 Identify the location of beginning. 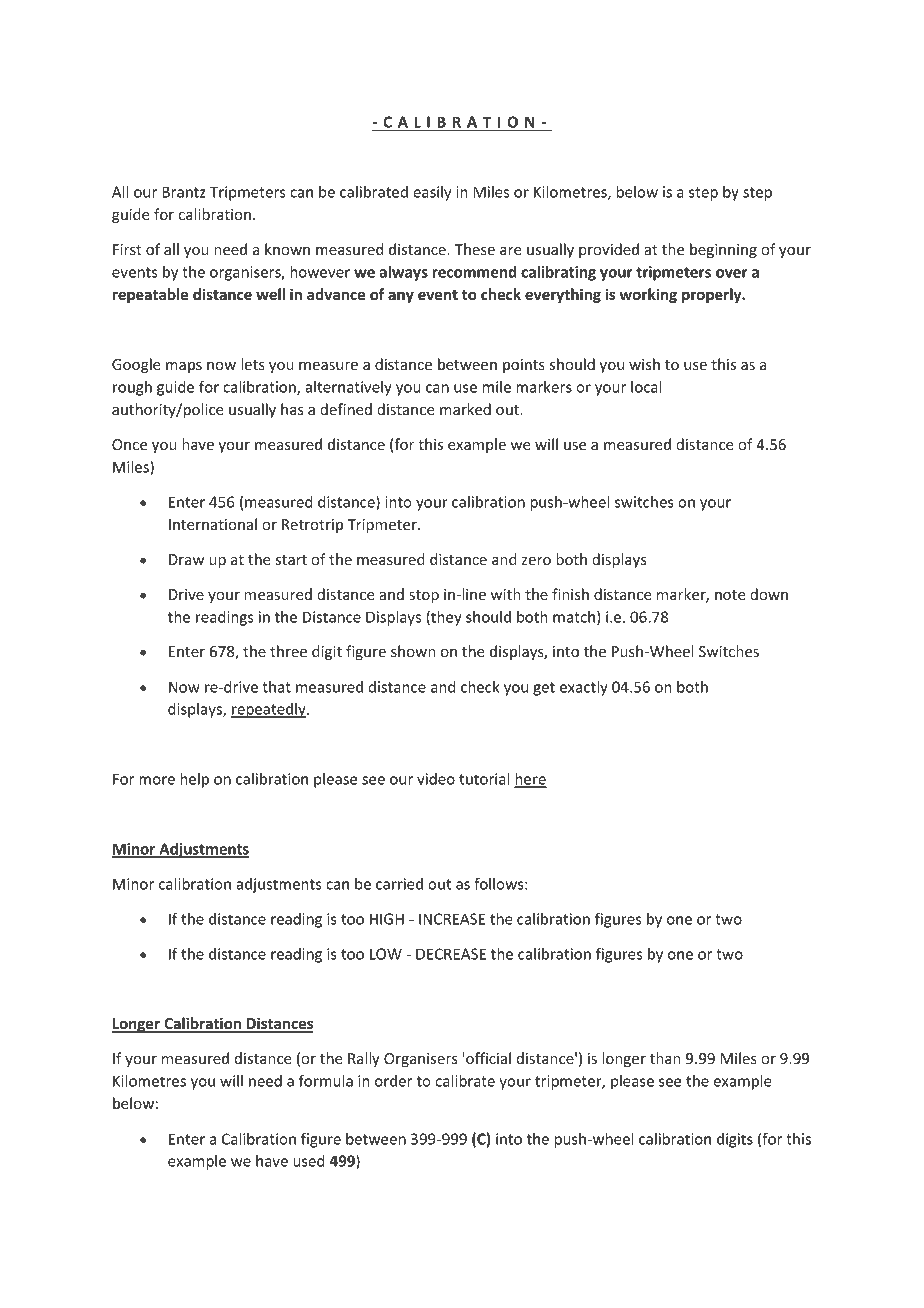
(723, 250).
